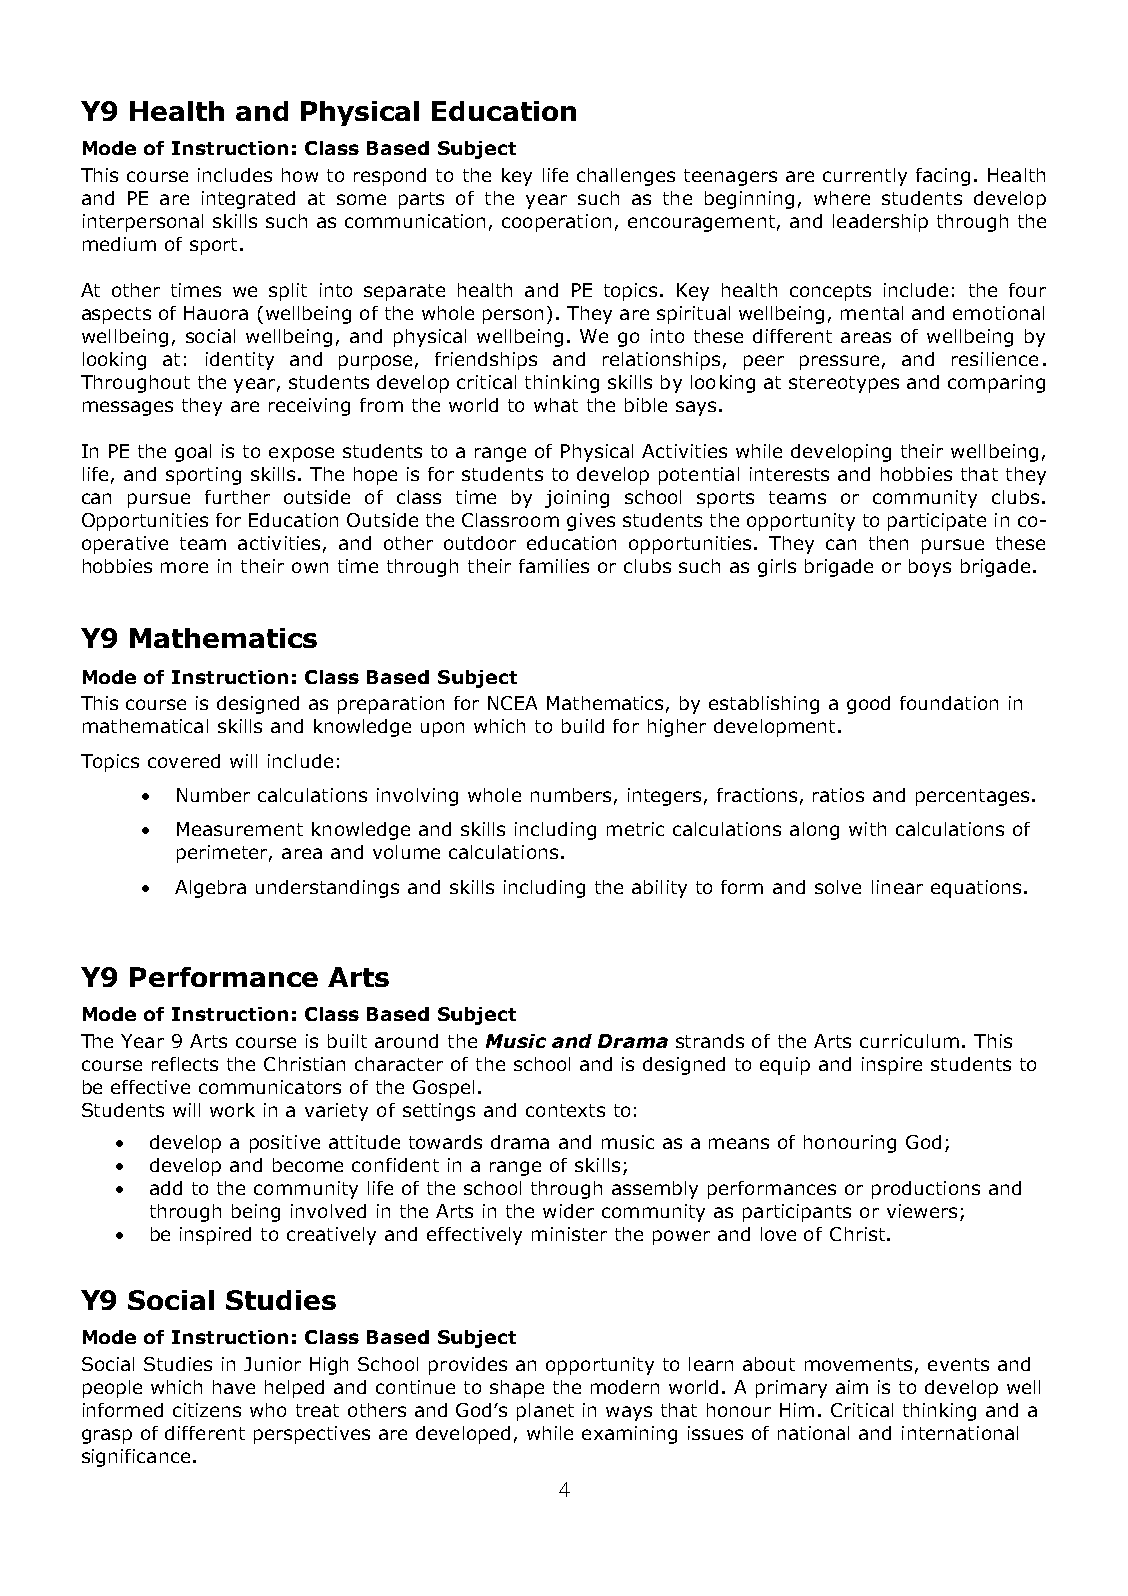 The height and width of the screenshot is (1596, 1128). What do you see at coordinates (635, 829) in the screenshot?
I see `metric` at bounding box center [635, 829].
